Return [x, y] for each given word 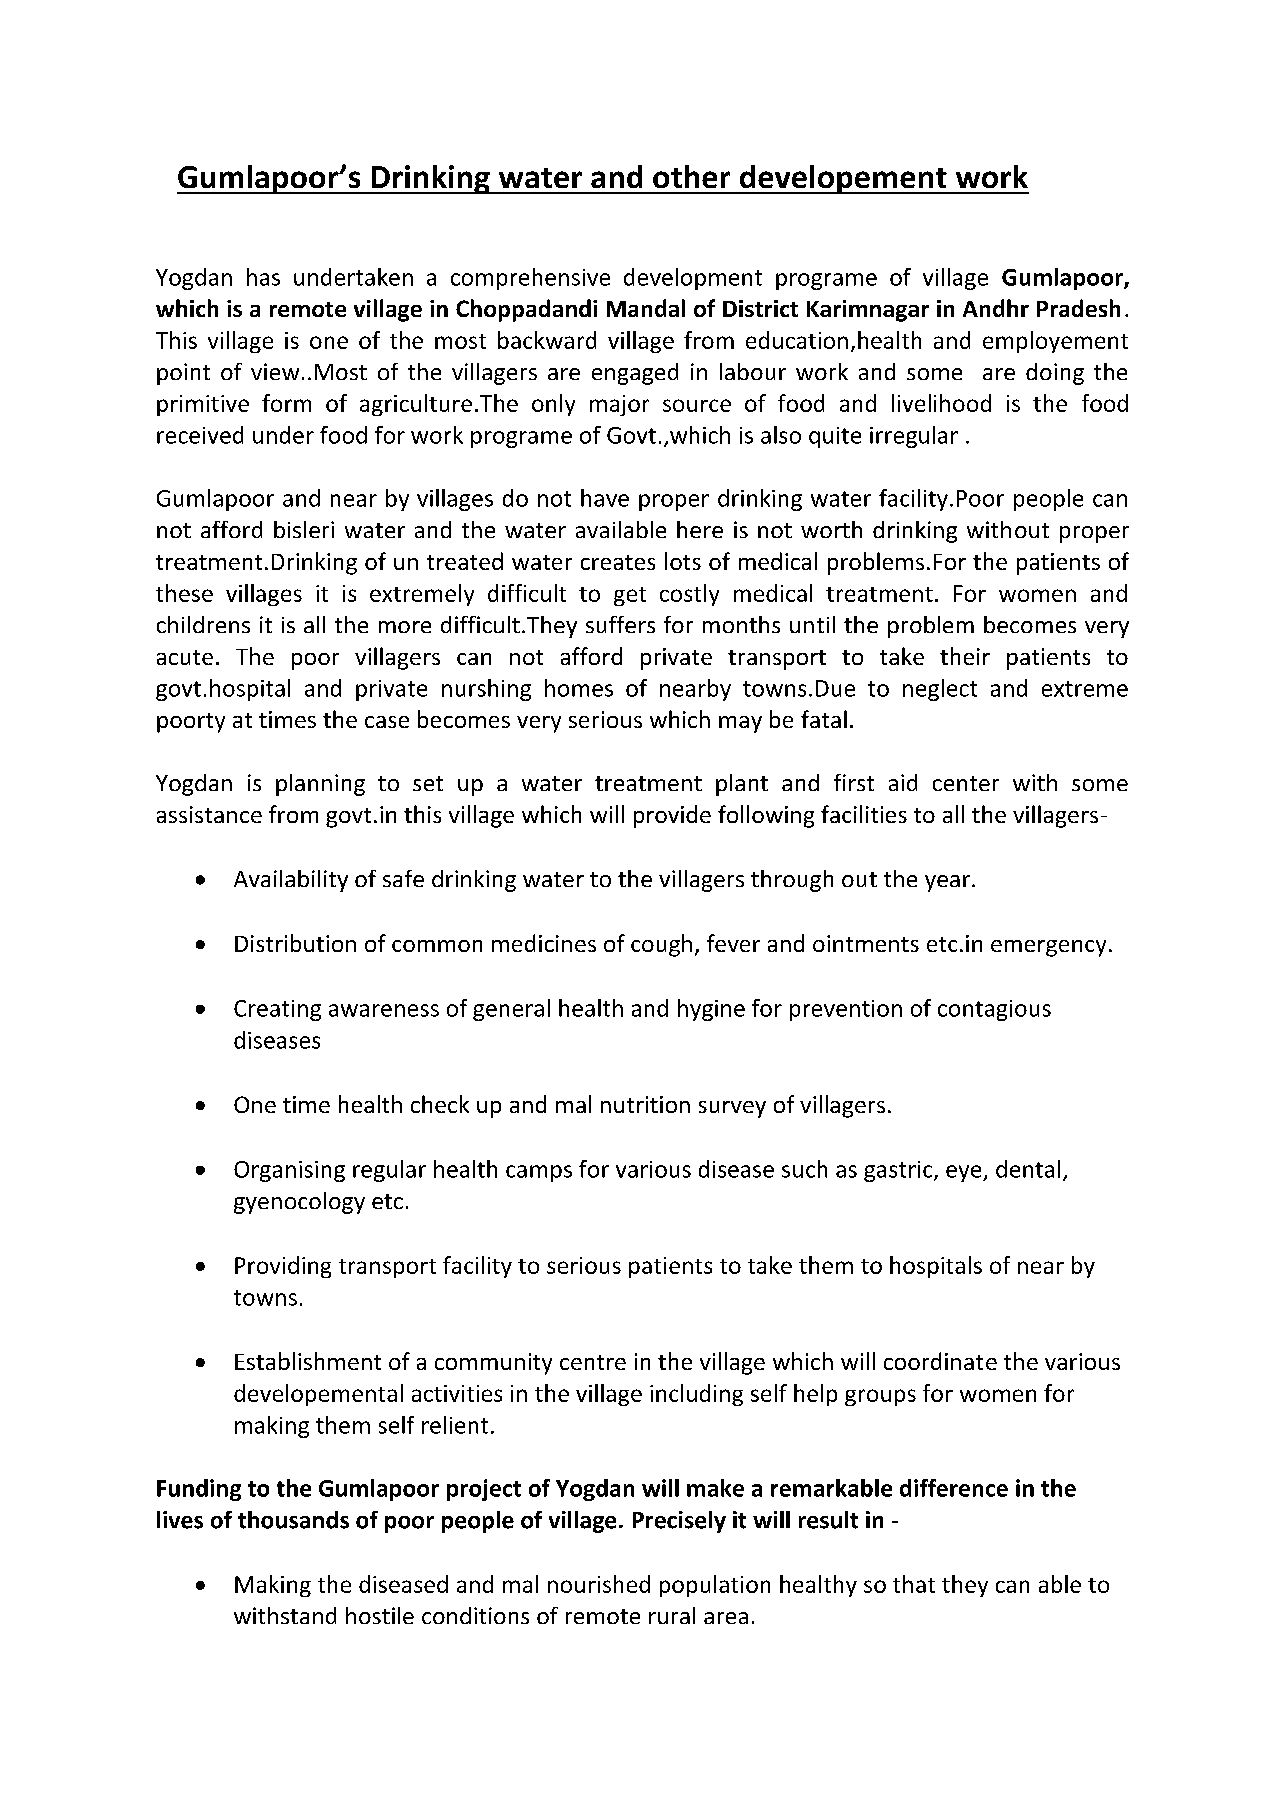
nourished [599, 1584]
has [263, 277]
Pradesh [1078, 308]
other [691, 176]
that [914, 1584]
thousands [293, 1520]
